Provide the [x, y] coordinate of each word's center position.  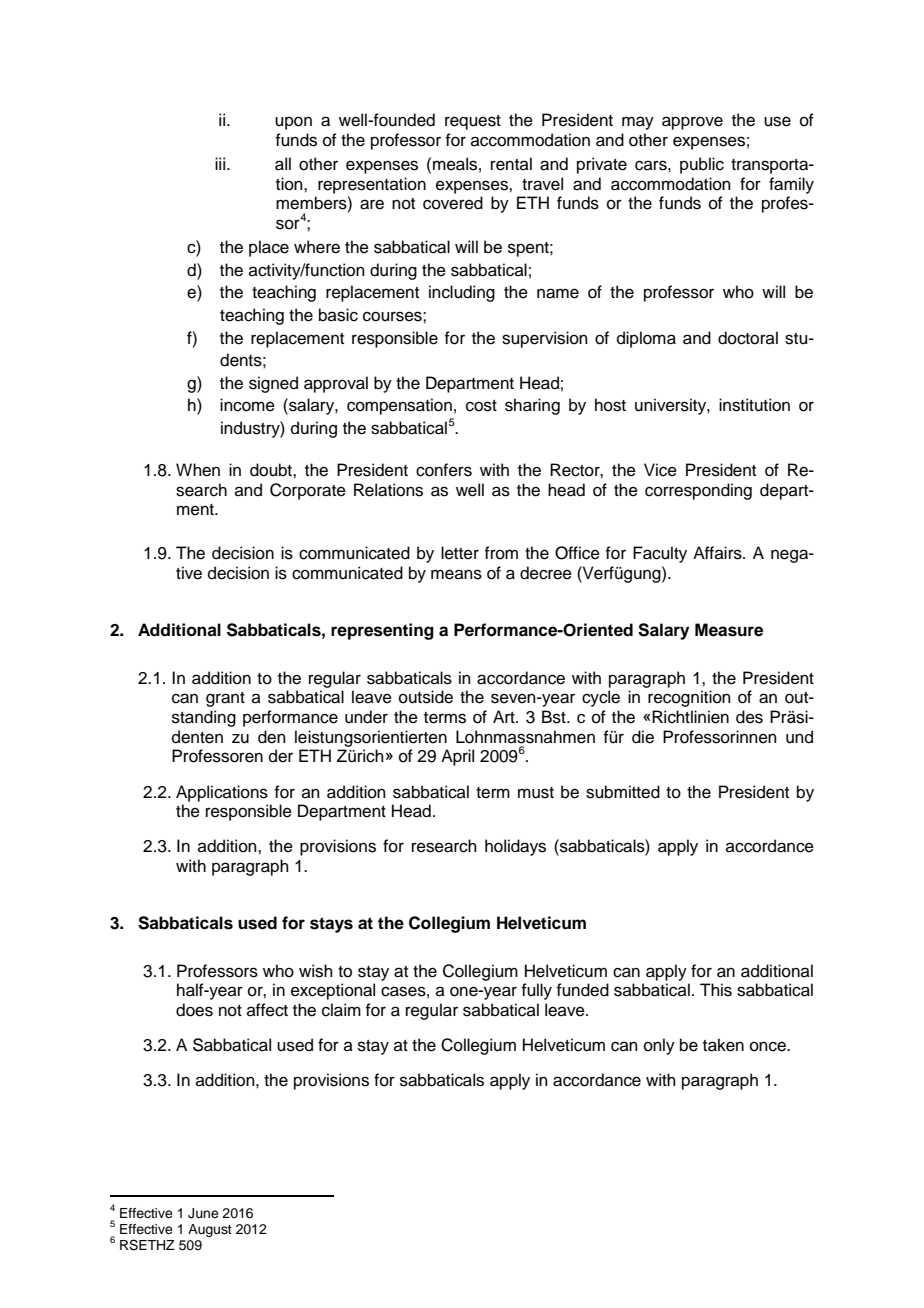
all [283, 164]
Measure [729, 630]
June [203, 1213]
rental [511, 164]
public [702, 165]
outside [426, 697]
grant [225, 699]
